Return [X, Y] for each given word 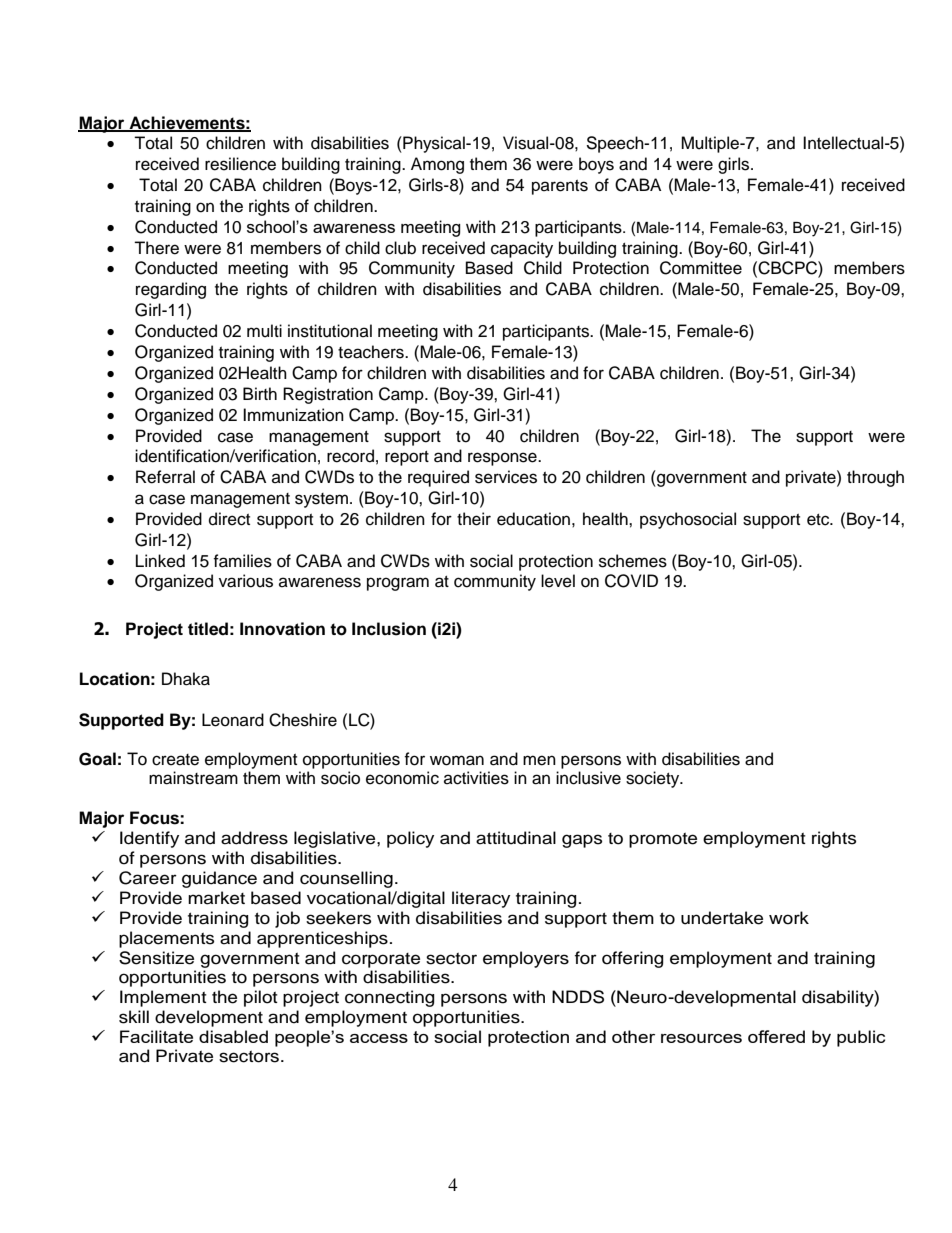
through [875, 478]
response [503, 459]
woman [457, 760]
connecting [390, 998]
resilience [240, 164]
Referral [165, 477]
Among [437, 165]
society [654, 779]
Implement [163, 998]
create [175, 760]
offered [776, 1036]
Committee [701, 268]
